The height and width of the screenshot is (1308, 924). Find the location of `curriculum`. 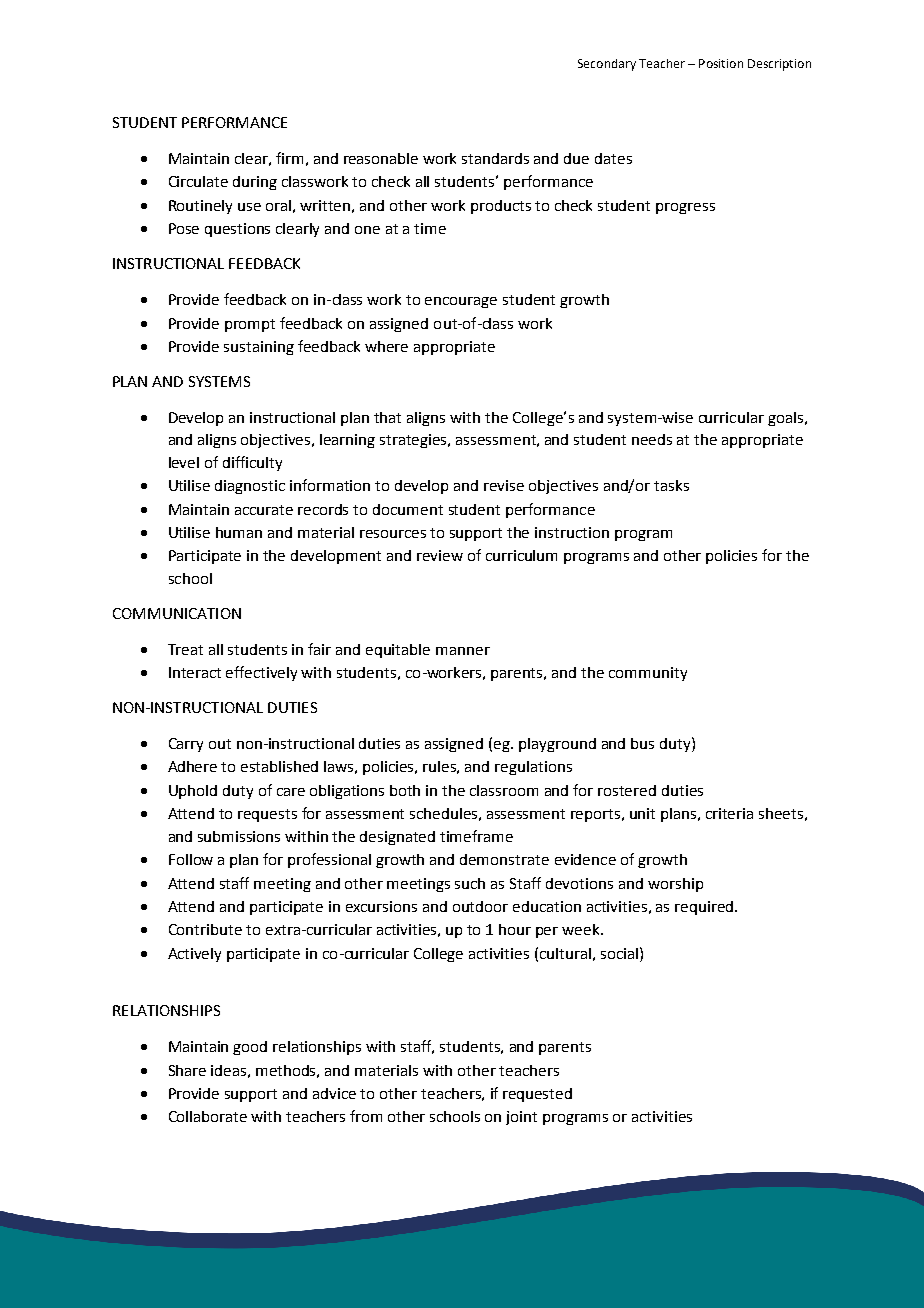

curriculum is located at coordinates (521, 555).
